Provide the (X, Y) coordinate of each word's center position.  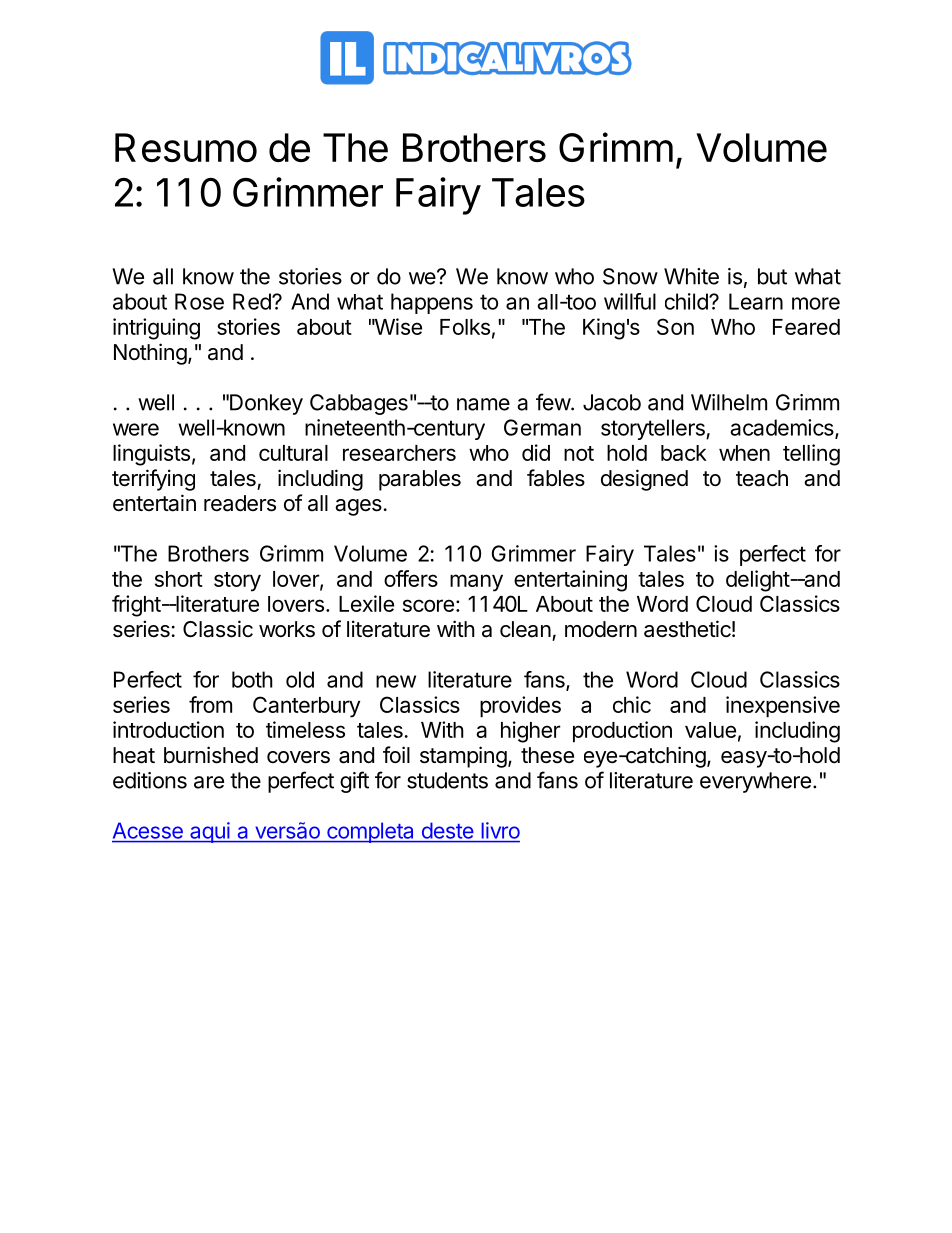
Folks (465, 327)
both (252, 679)
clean (525, 629)
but (772, 276)
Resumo (186, 147)
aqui (210, 832)
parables (420, 480)
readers (240, 503)
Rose (199, 301)
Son (675, 326)
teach (762, 478)
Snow (630, 276)
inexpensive (783, 707)
